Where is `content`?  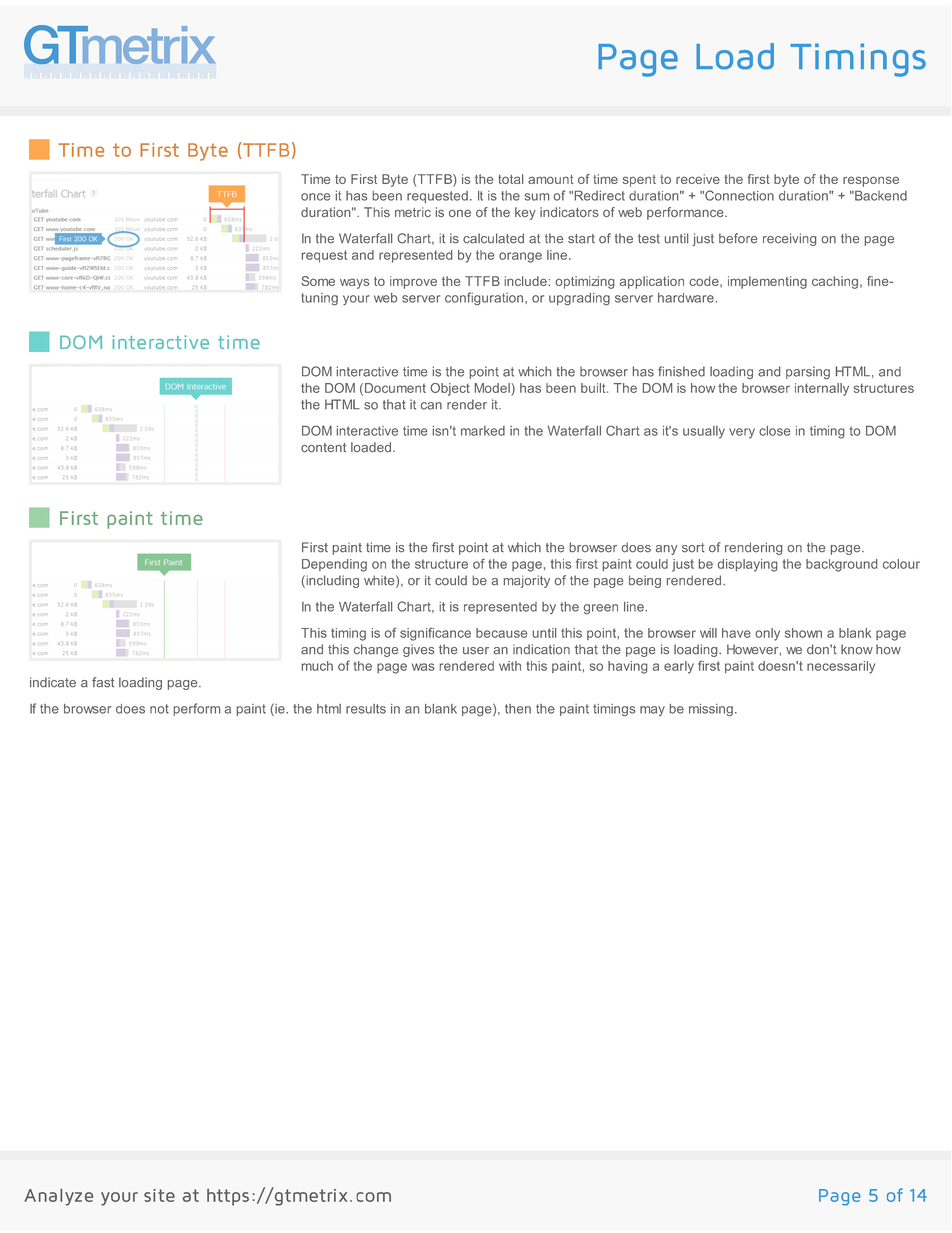 content is located at coordinates (323, 448).
